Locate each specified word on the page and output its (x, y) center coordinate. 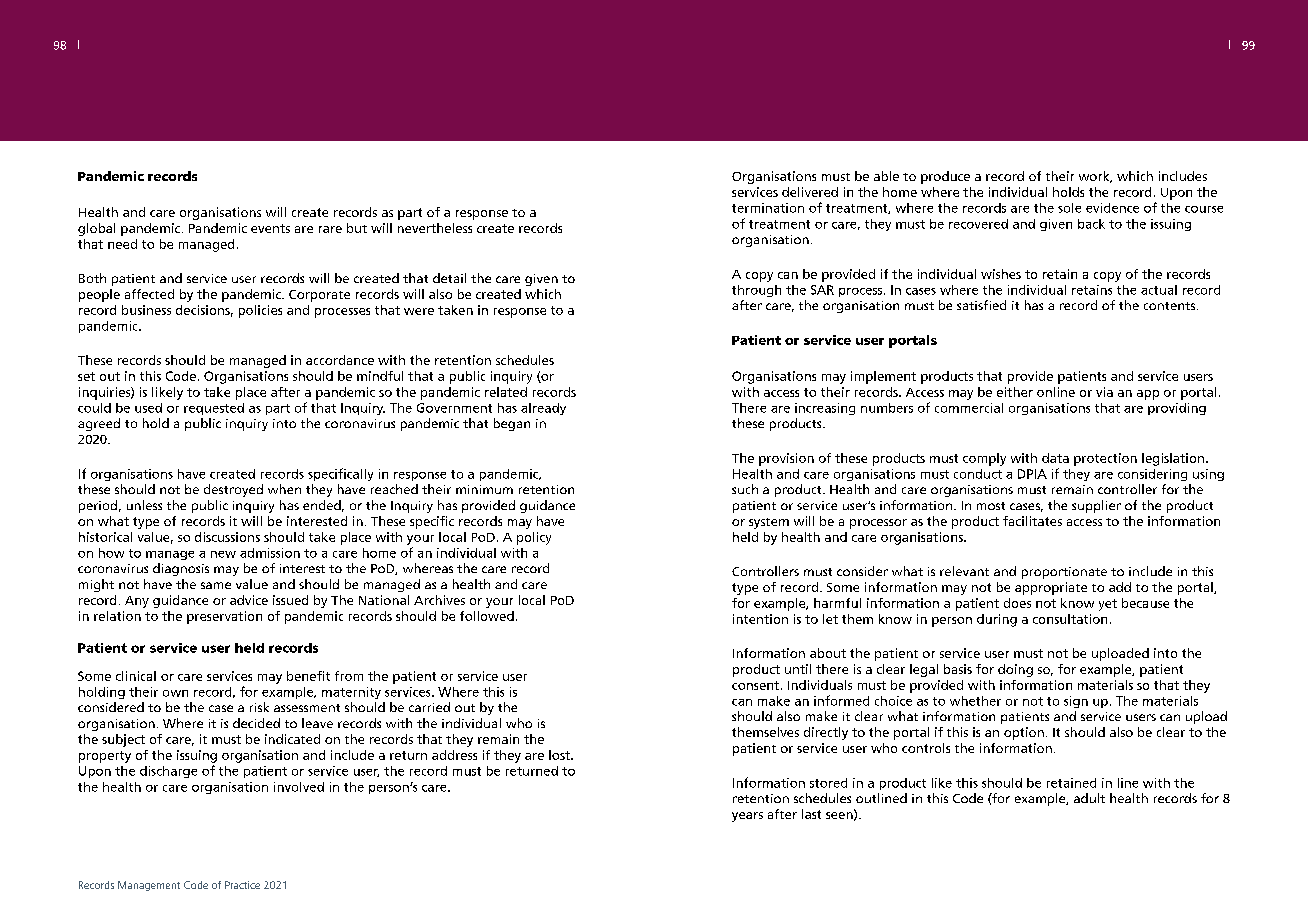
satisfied (981, 305)
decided (256, 723)
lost (560, 755)
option (1024, 733)
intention (760, 619)
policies (260, 311)
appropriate (1051, 588)
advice (249, 600)
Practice (242, 885)
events (270, 228)
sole (1069, 208)
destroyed (233, 490)
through (756, 291)
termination (768, 208)
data (1055, 458)
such (745, 489)
